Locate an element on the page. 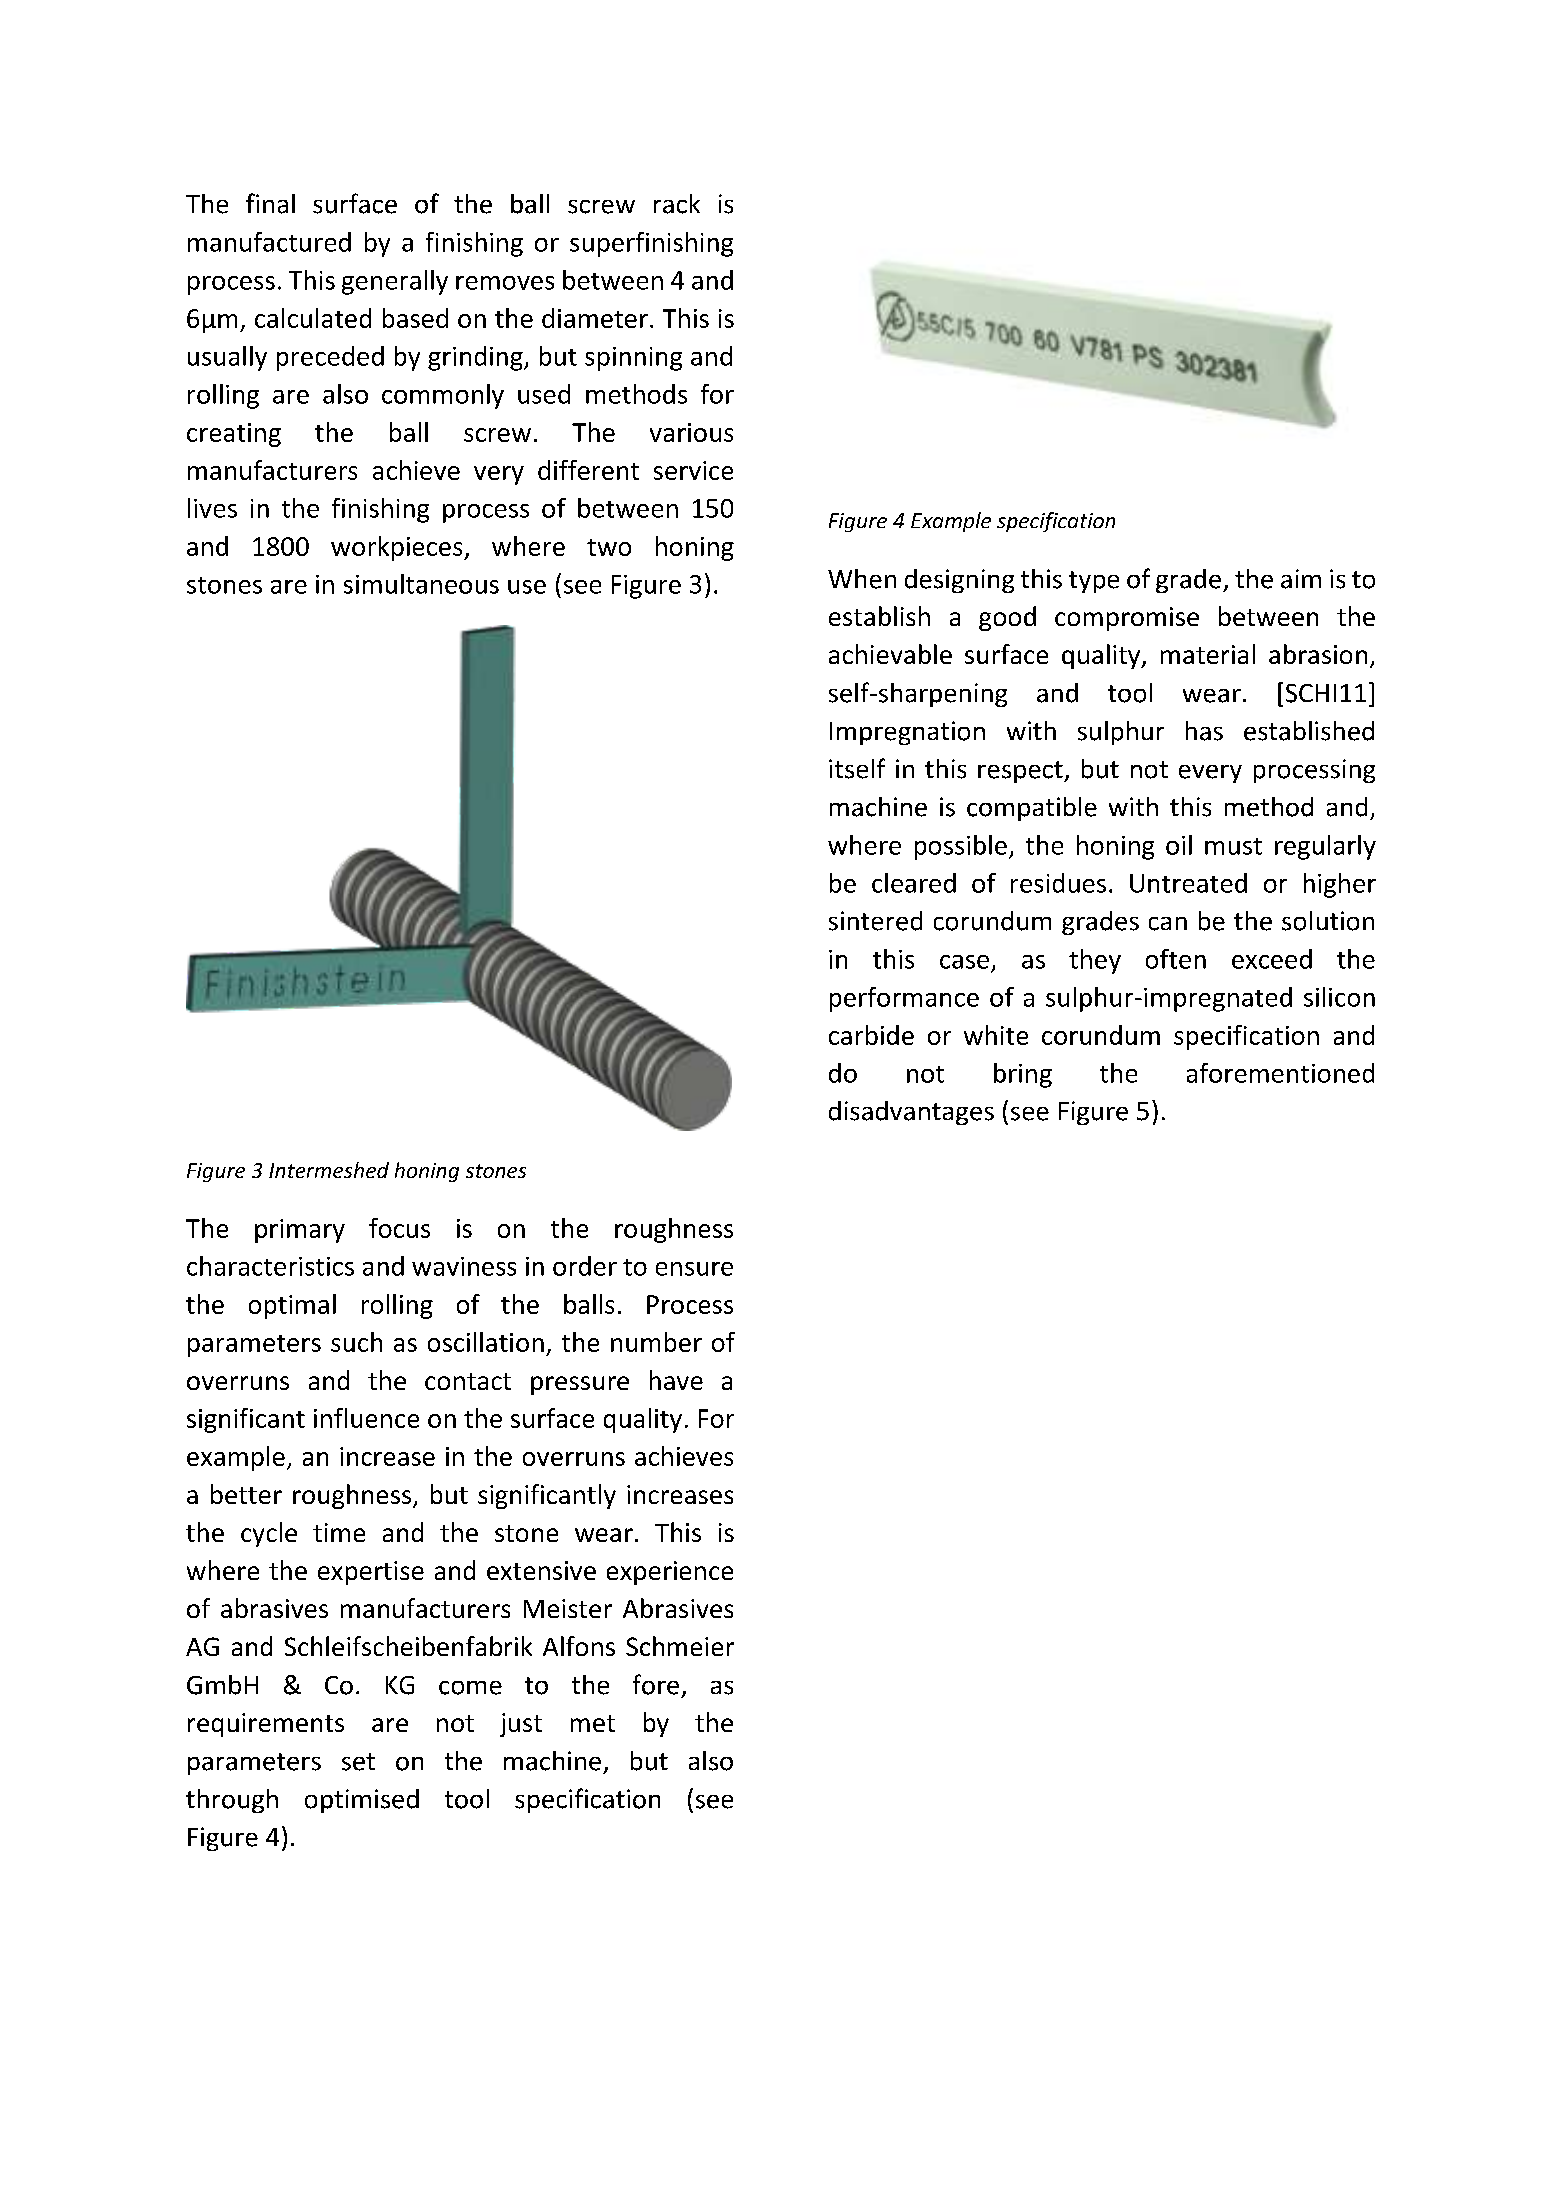  often is located at coordinates (1176, 959).
